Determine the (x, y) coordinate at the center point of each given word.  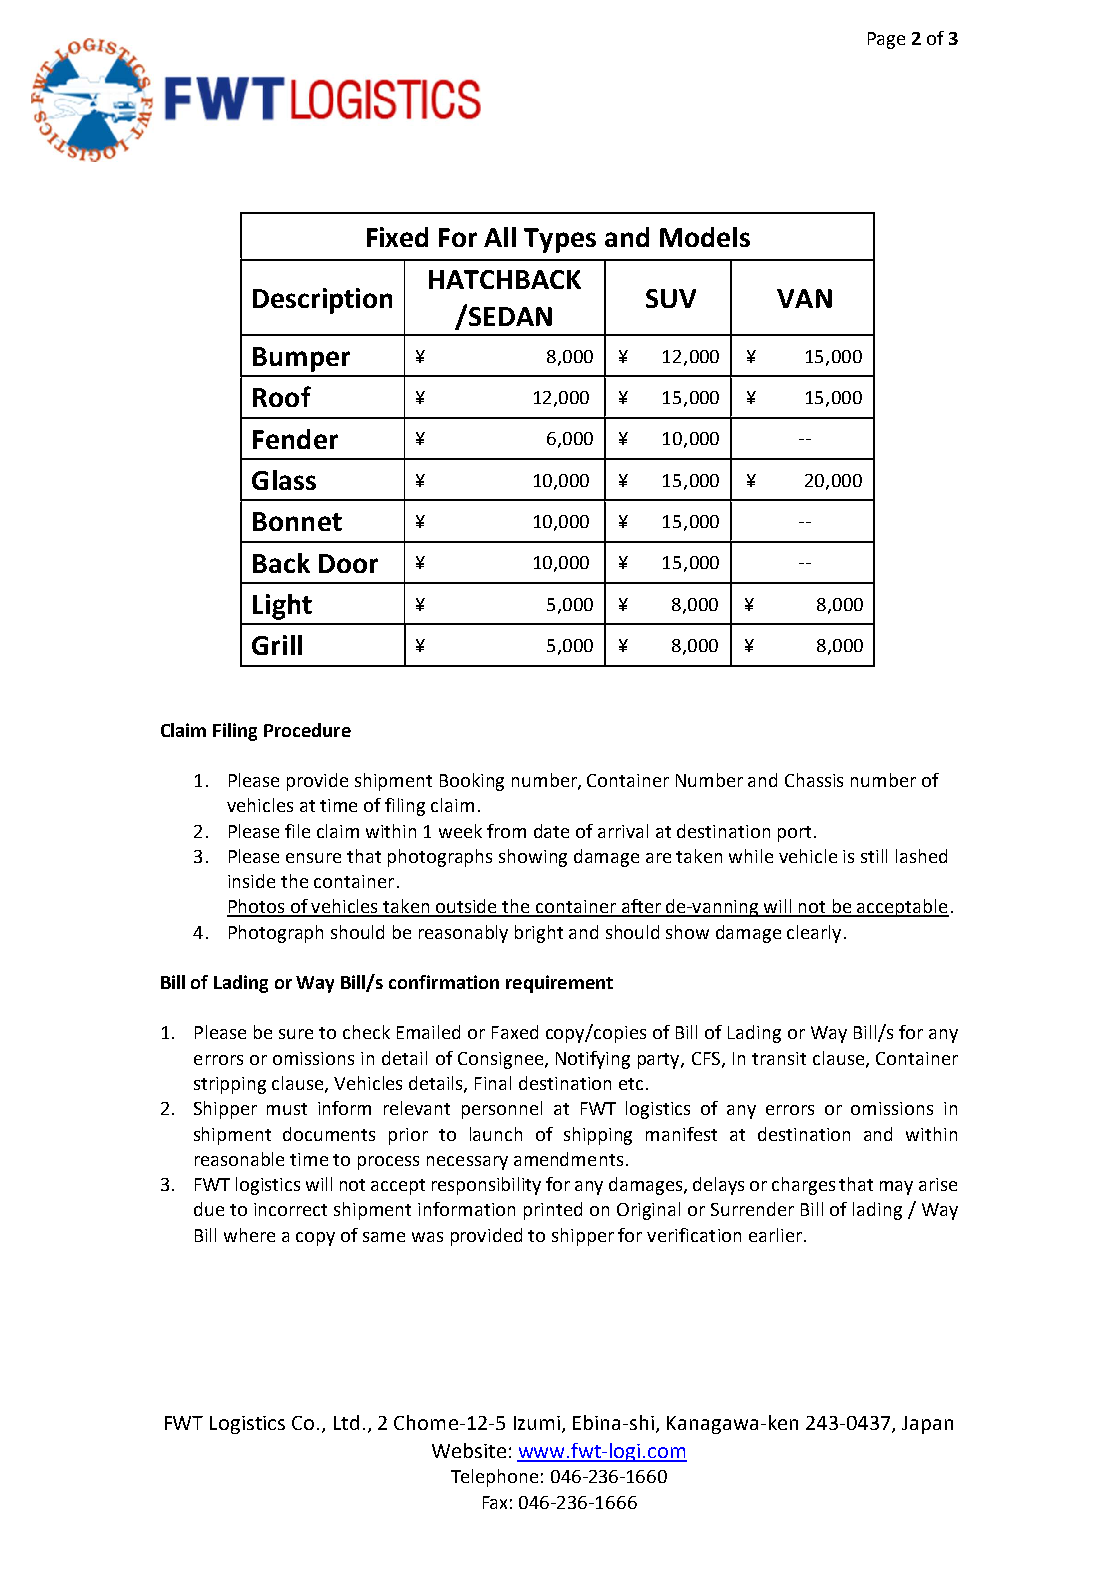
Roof (282, 396)
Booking (472, 782)
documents (329, 1134)
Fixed (397, 237)
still (874, 856)
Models (705, 237)
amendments (568, 1159)
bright (539, 934)
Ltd (346, 1422)
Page (886, 40)
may (896, 1188)
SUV (671, 298)
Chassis (814, 780)
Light (282, 607)
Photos (257, 907)
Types (560, 240)
